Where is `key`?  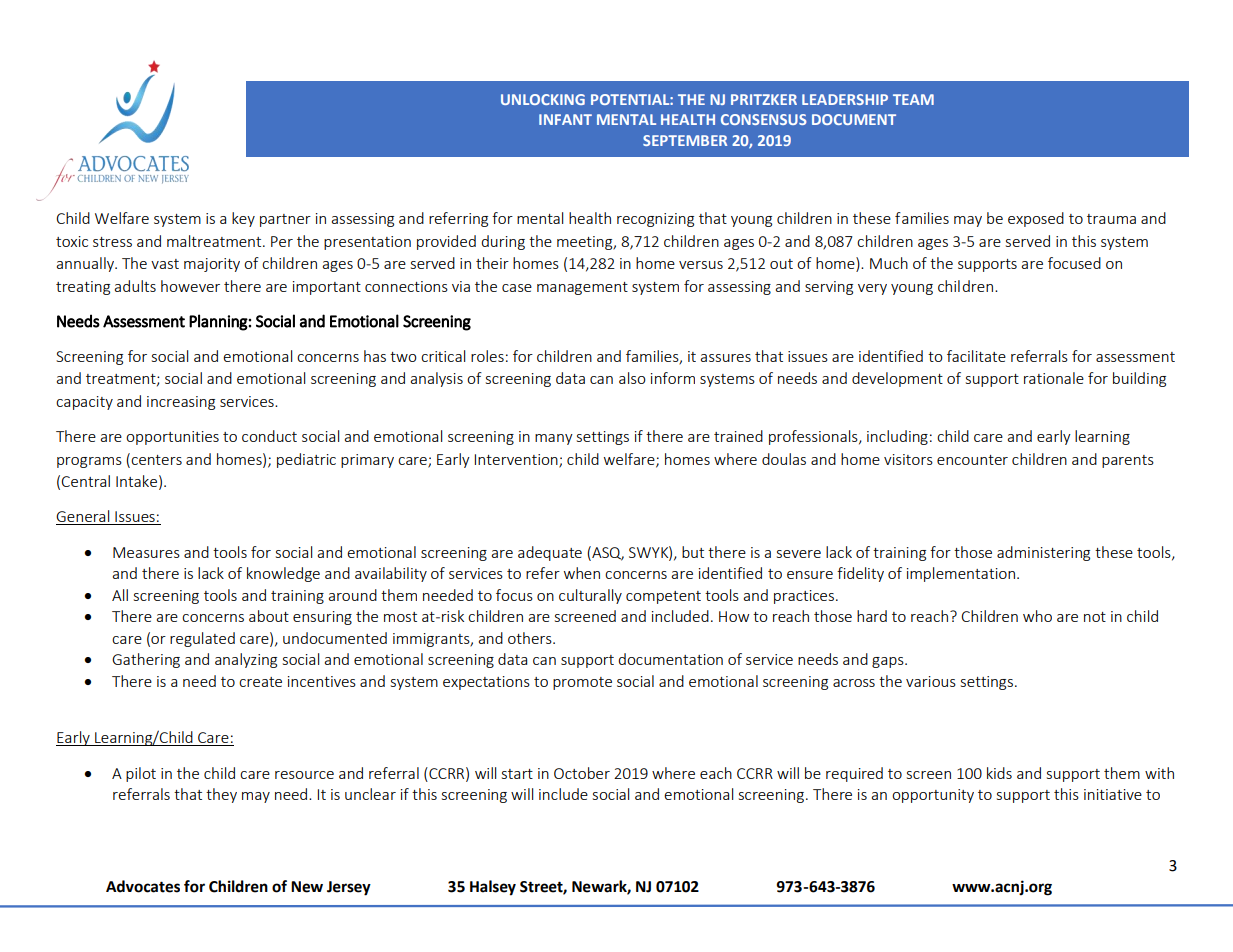 key is located at coordinates (243, 219).
